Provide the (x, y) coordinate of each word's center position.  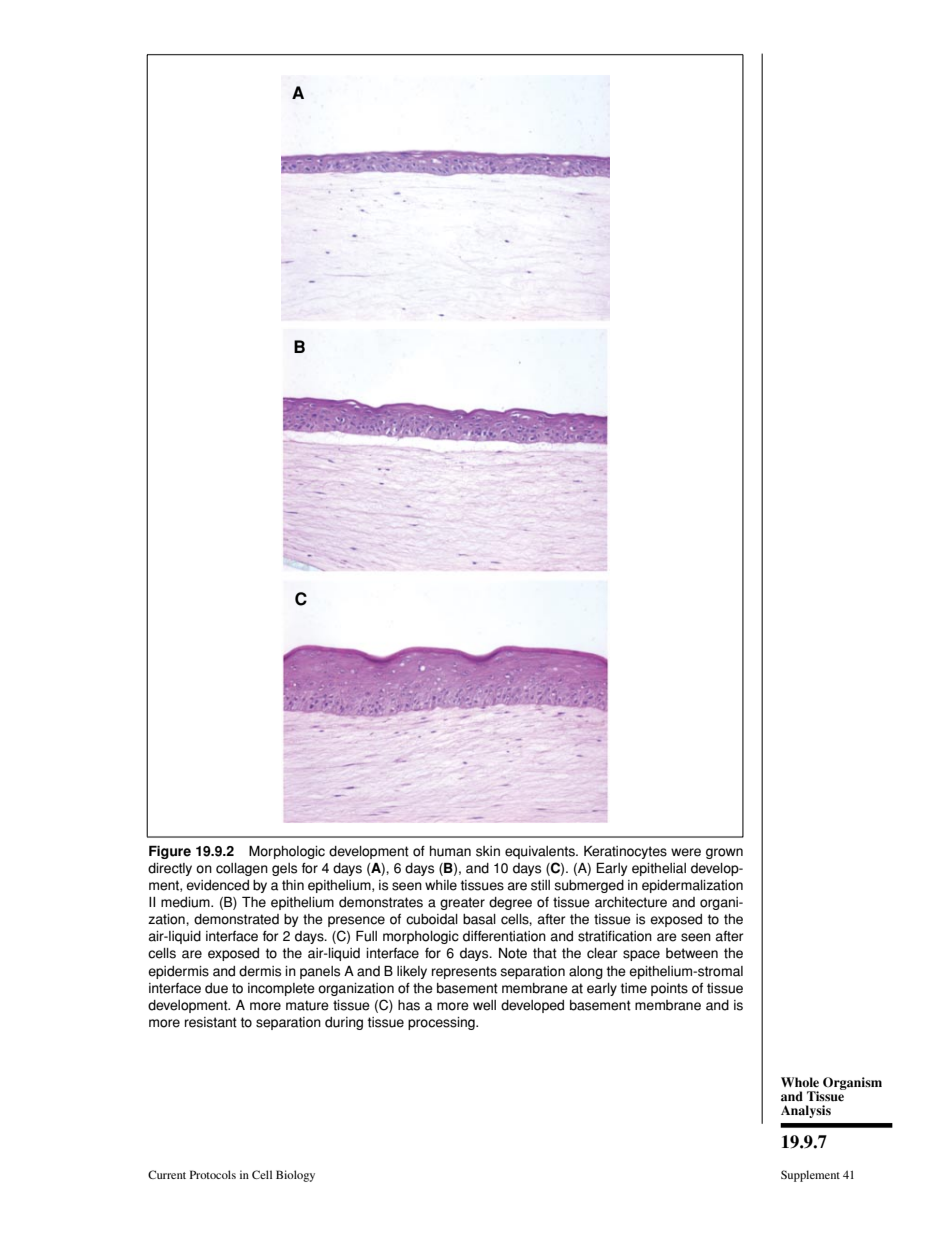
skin (488, 851)
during (344, 1023)
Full (366, 936)
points (669, 989)
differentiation (504, 936)
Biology (295, 1176)
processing (442, 1023)
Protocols (213, 1174)
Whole (800, 1082)
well (484, 1005)
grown (724, 853)
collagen (242, 869)
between (692, 953)
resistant (211, 1022)
